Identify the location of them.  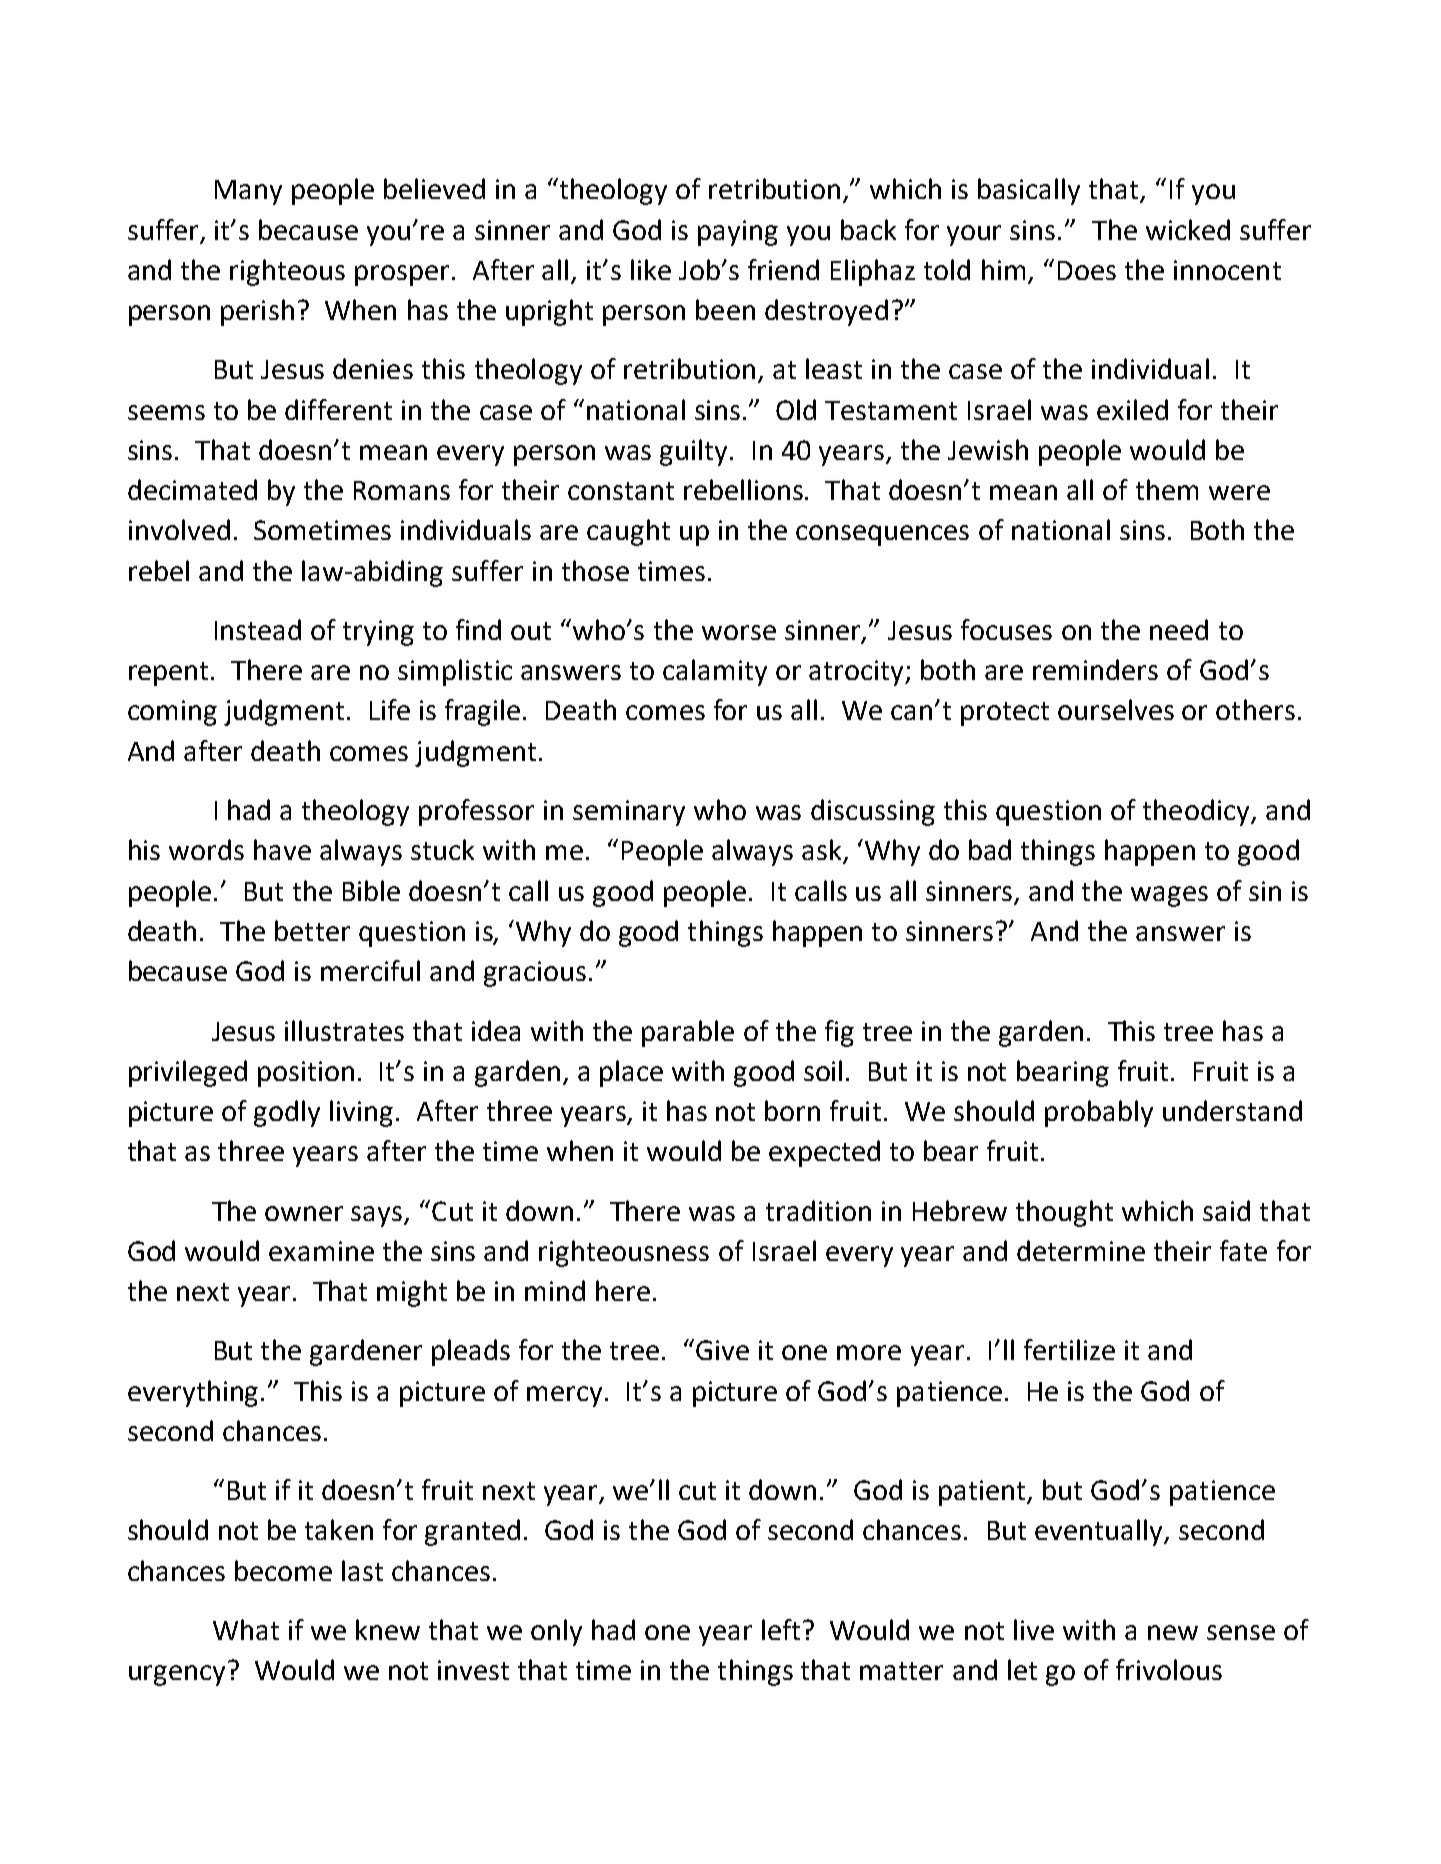
(1167, 489).
